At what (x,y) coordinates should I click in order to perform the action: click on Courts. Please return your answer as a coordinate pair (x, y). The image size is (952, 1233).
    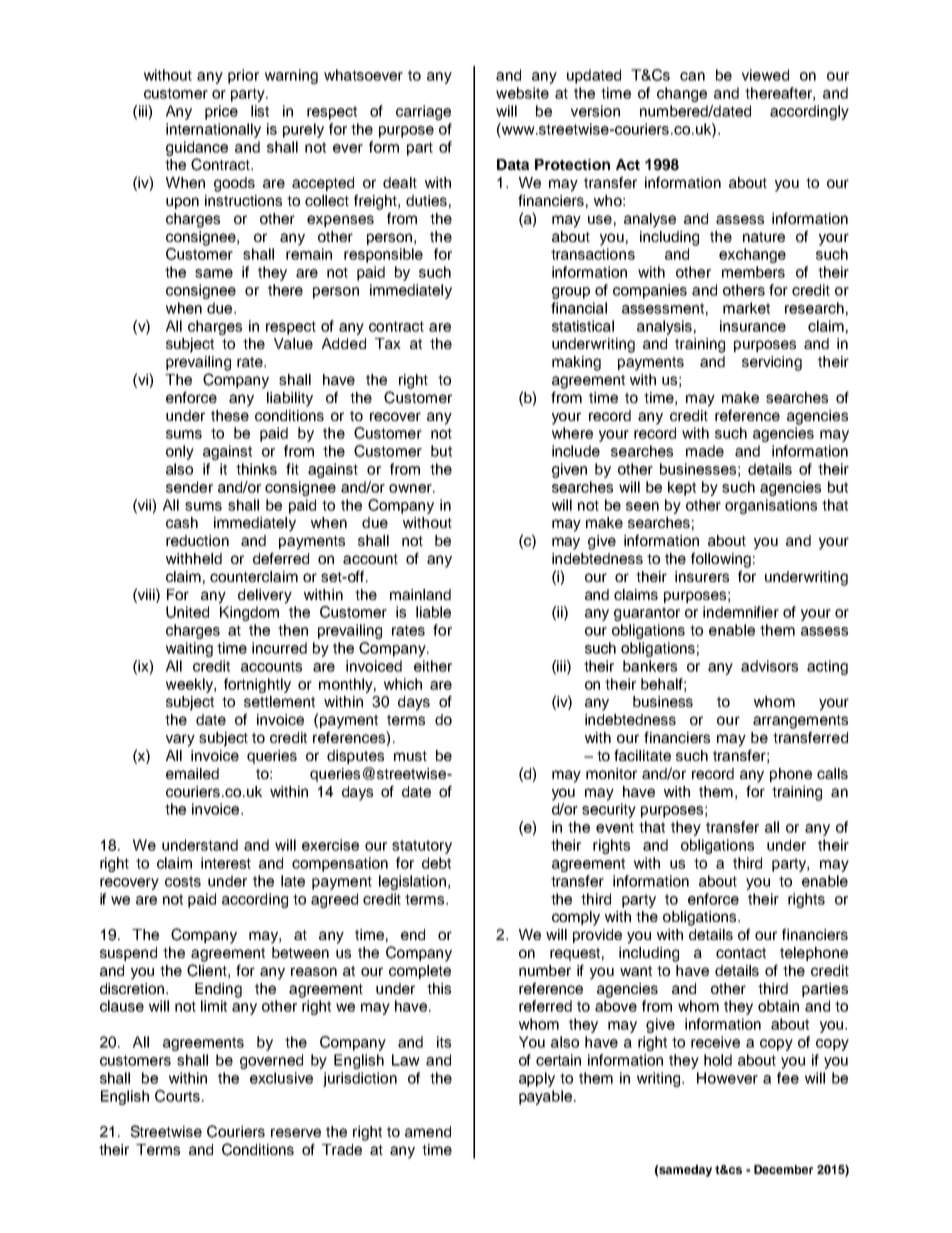
    Looking at the image, I should click on (177, 1096).
